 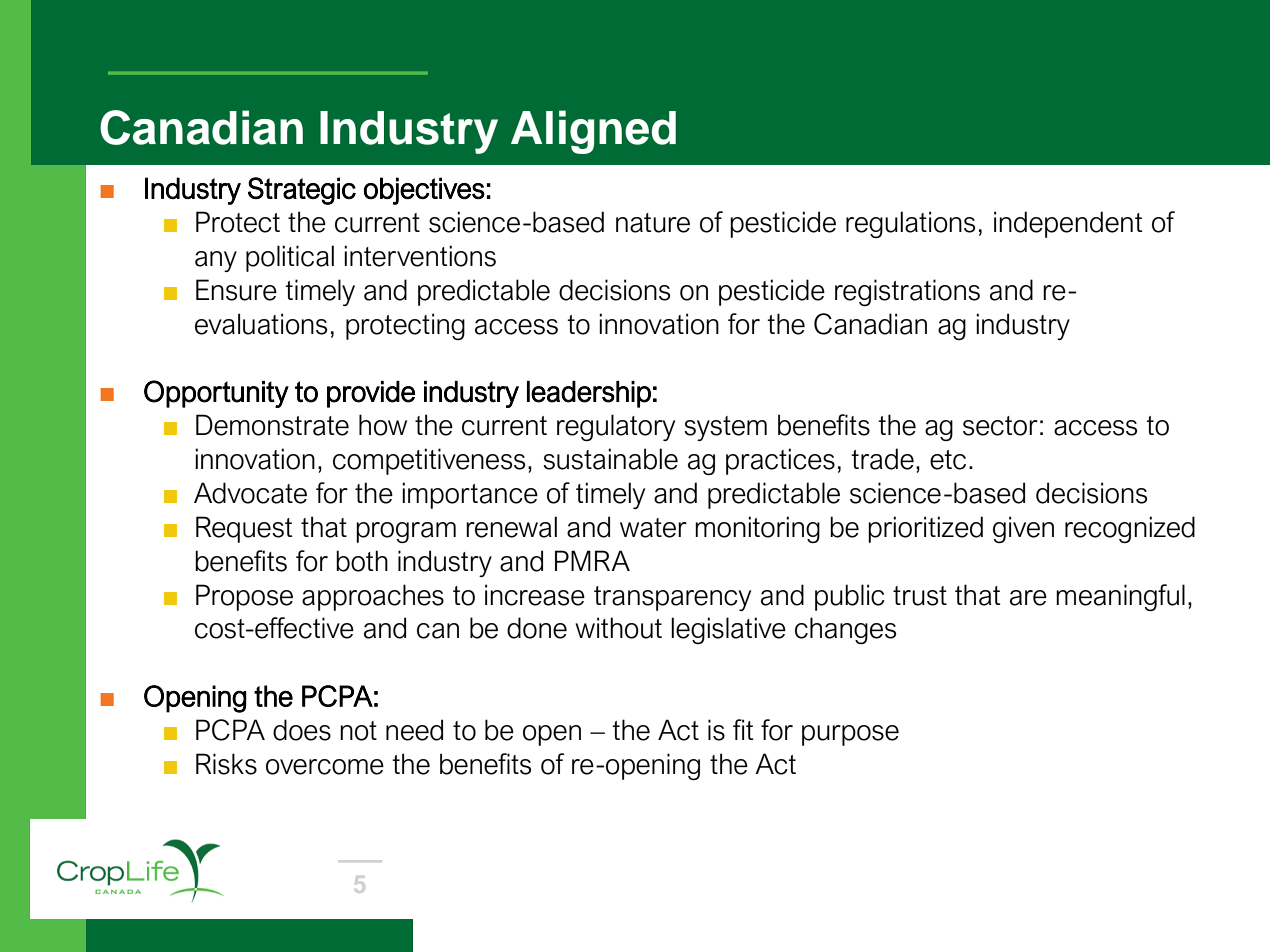 I want to click on without, so click(x=618, y=628).
